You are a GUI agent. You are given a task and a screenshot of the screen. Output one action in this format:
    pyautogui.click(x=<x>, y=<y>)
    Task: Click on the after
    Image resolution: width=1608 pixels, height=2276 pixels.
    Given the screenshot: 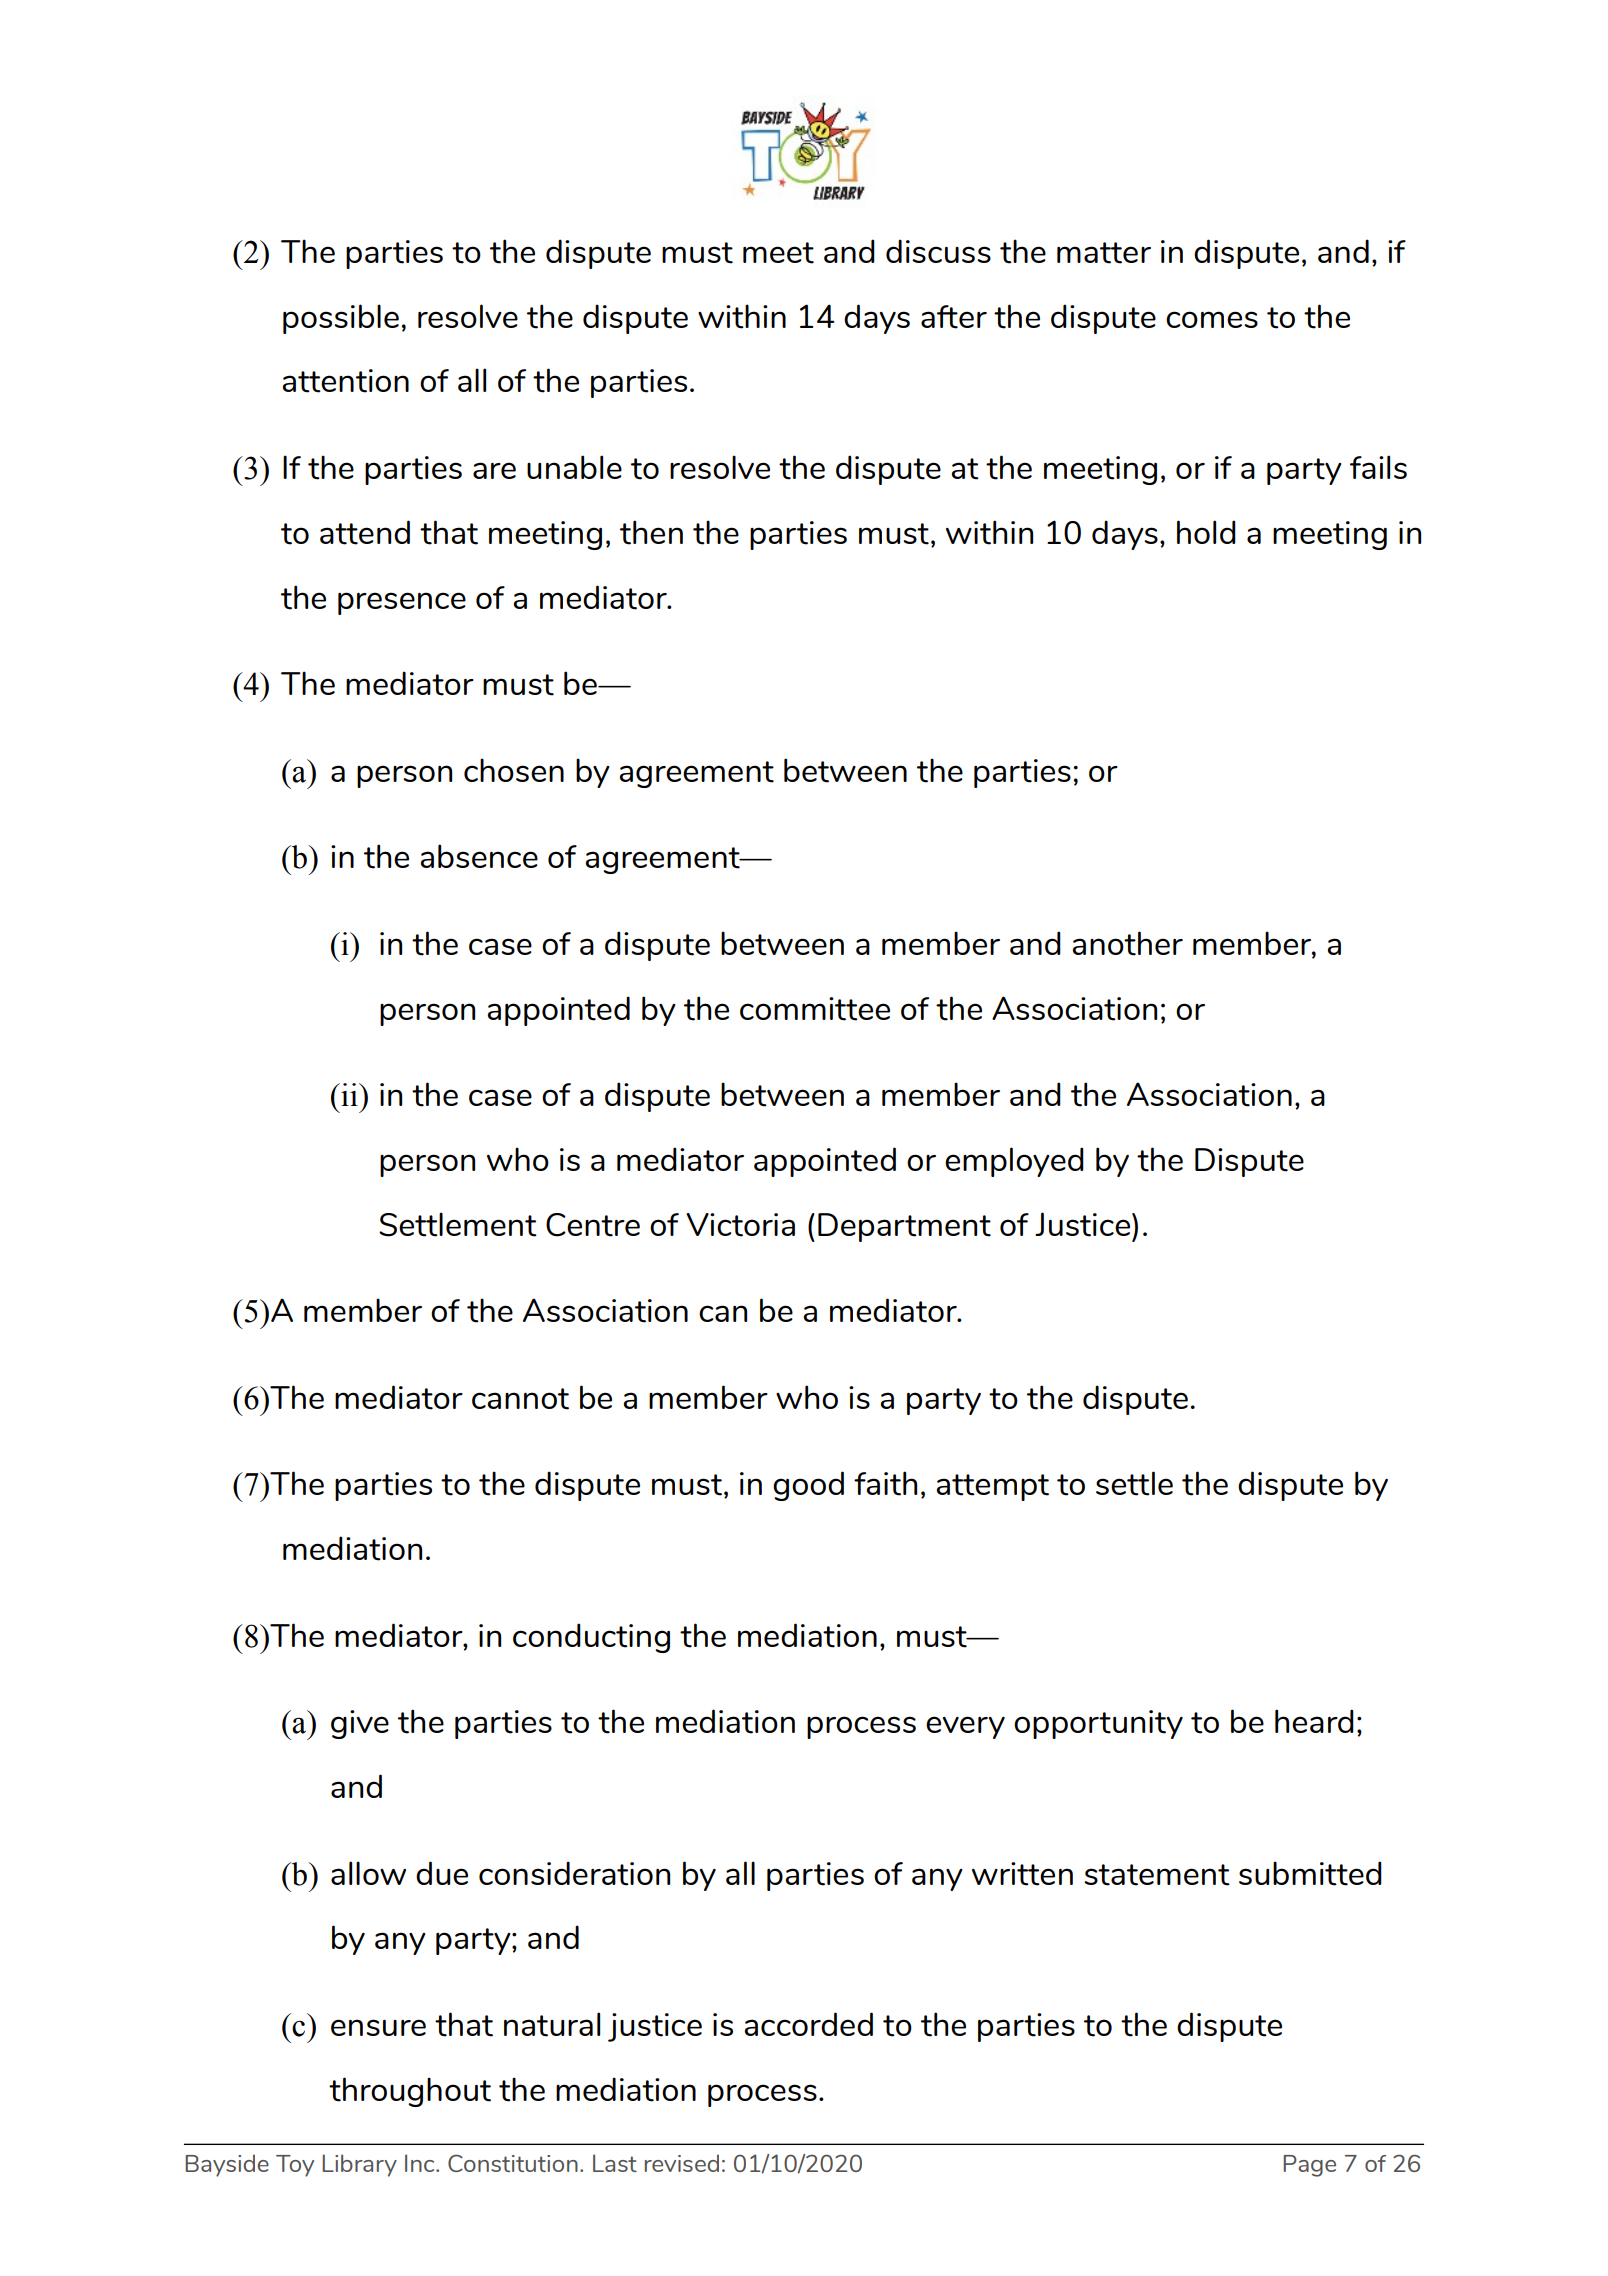 What is the action you would take?
    pyautogui.click(x=954, y=317)
